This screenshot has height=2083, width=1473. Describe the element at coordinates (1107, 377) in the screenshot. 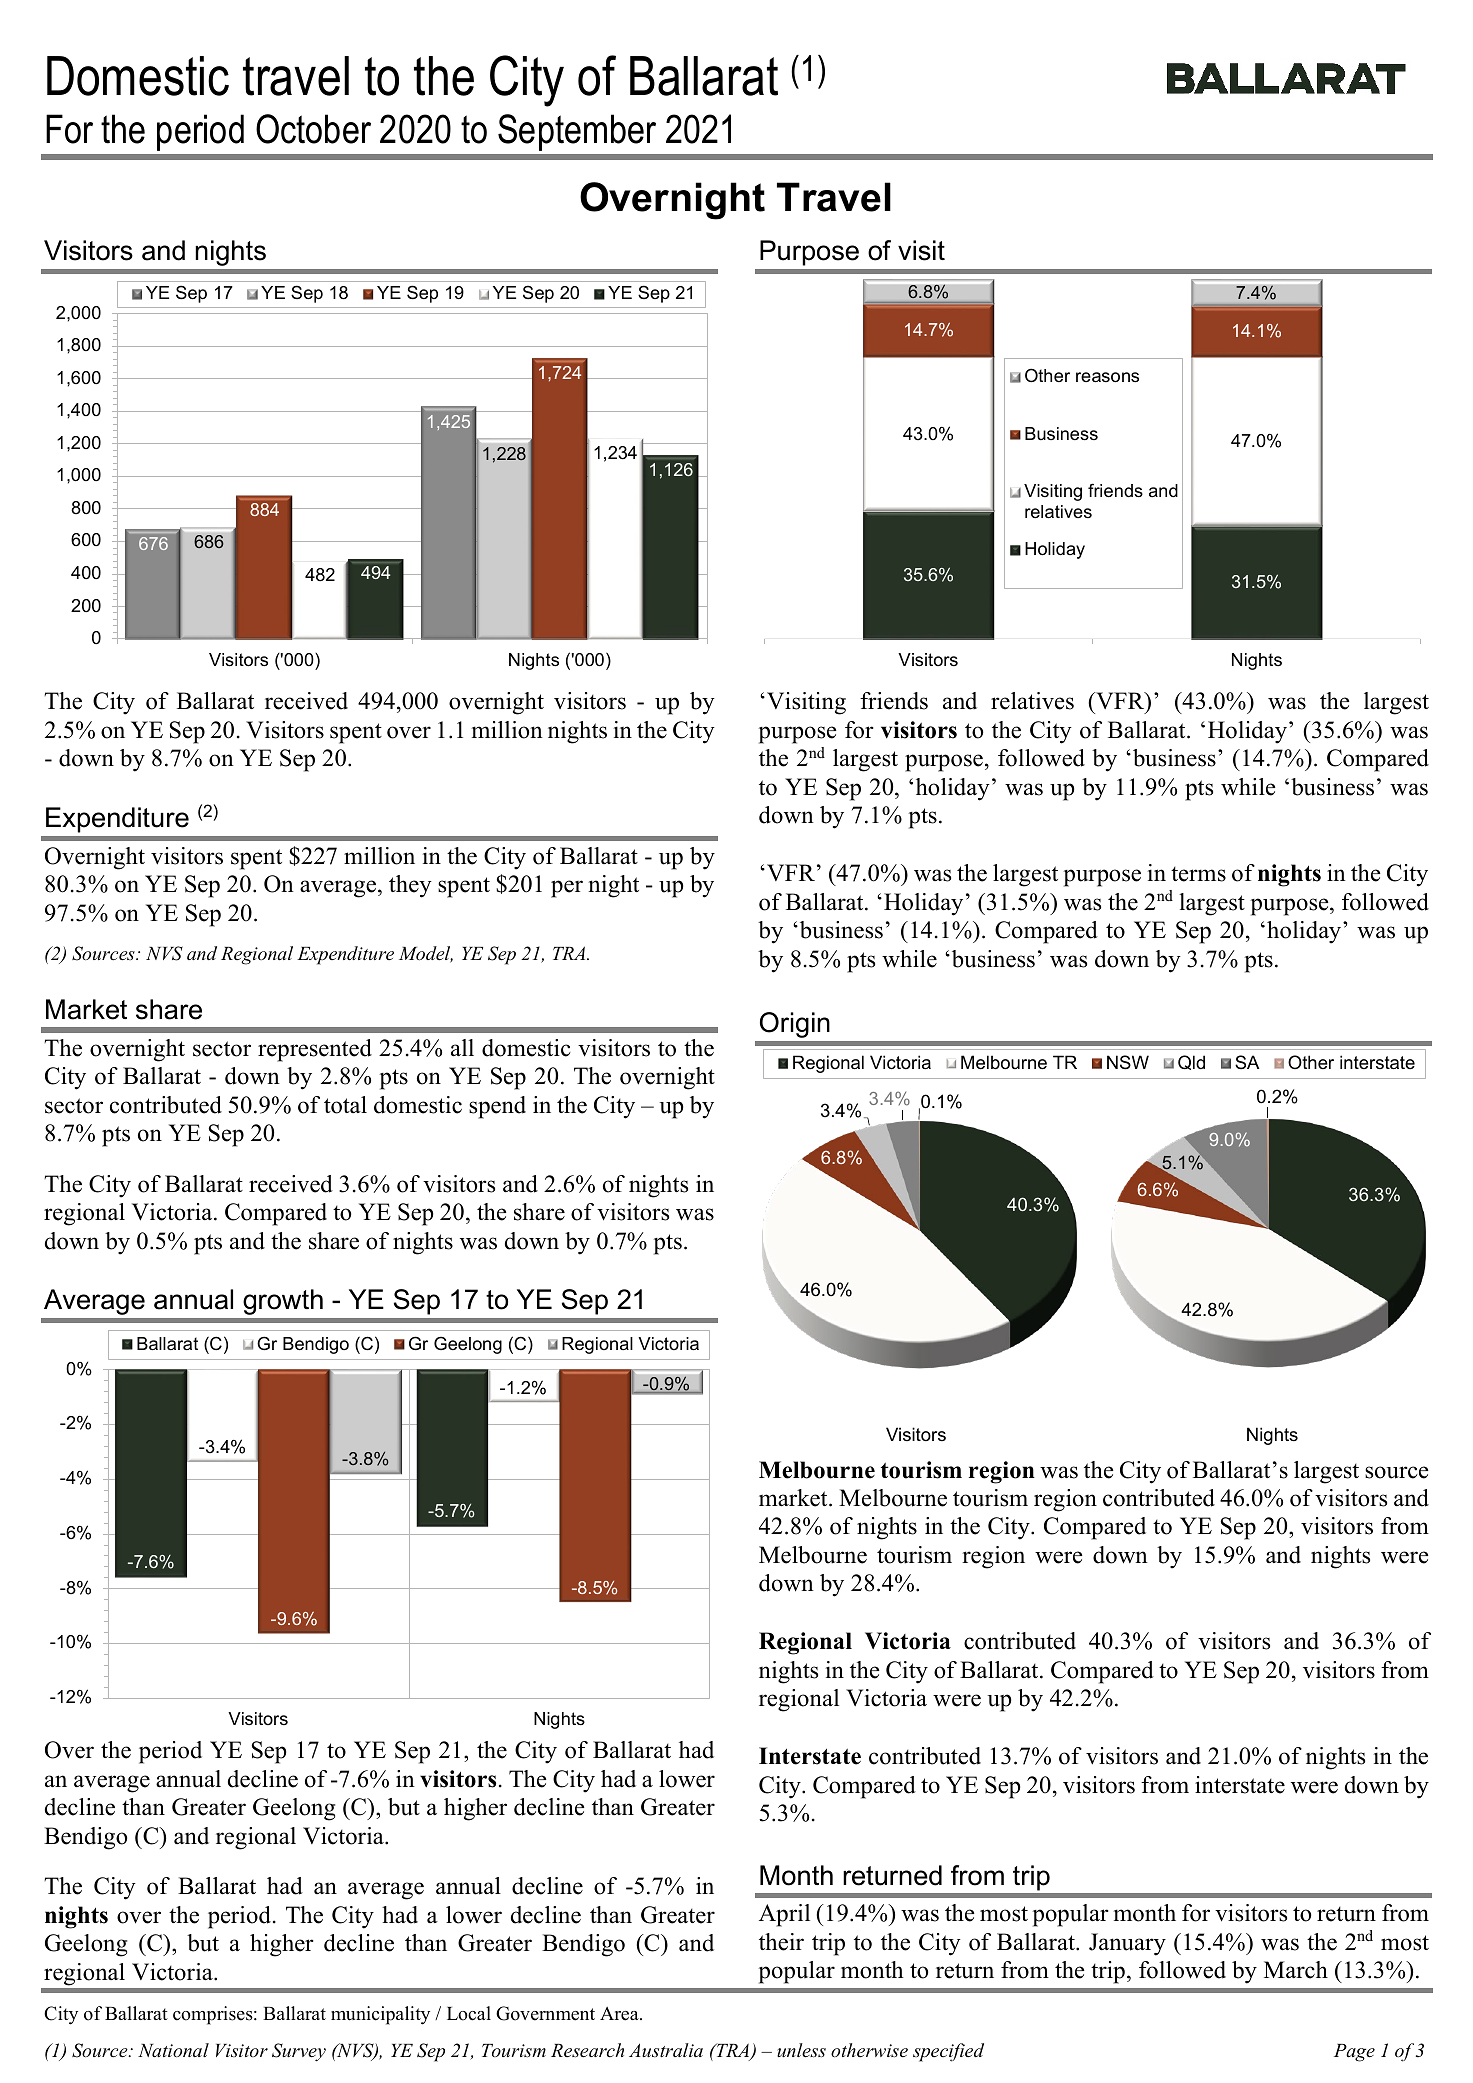

I see `reasons` at that location.
